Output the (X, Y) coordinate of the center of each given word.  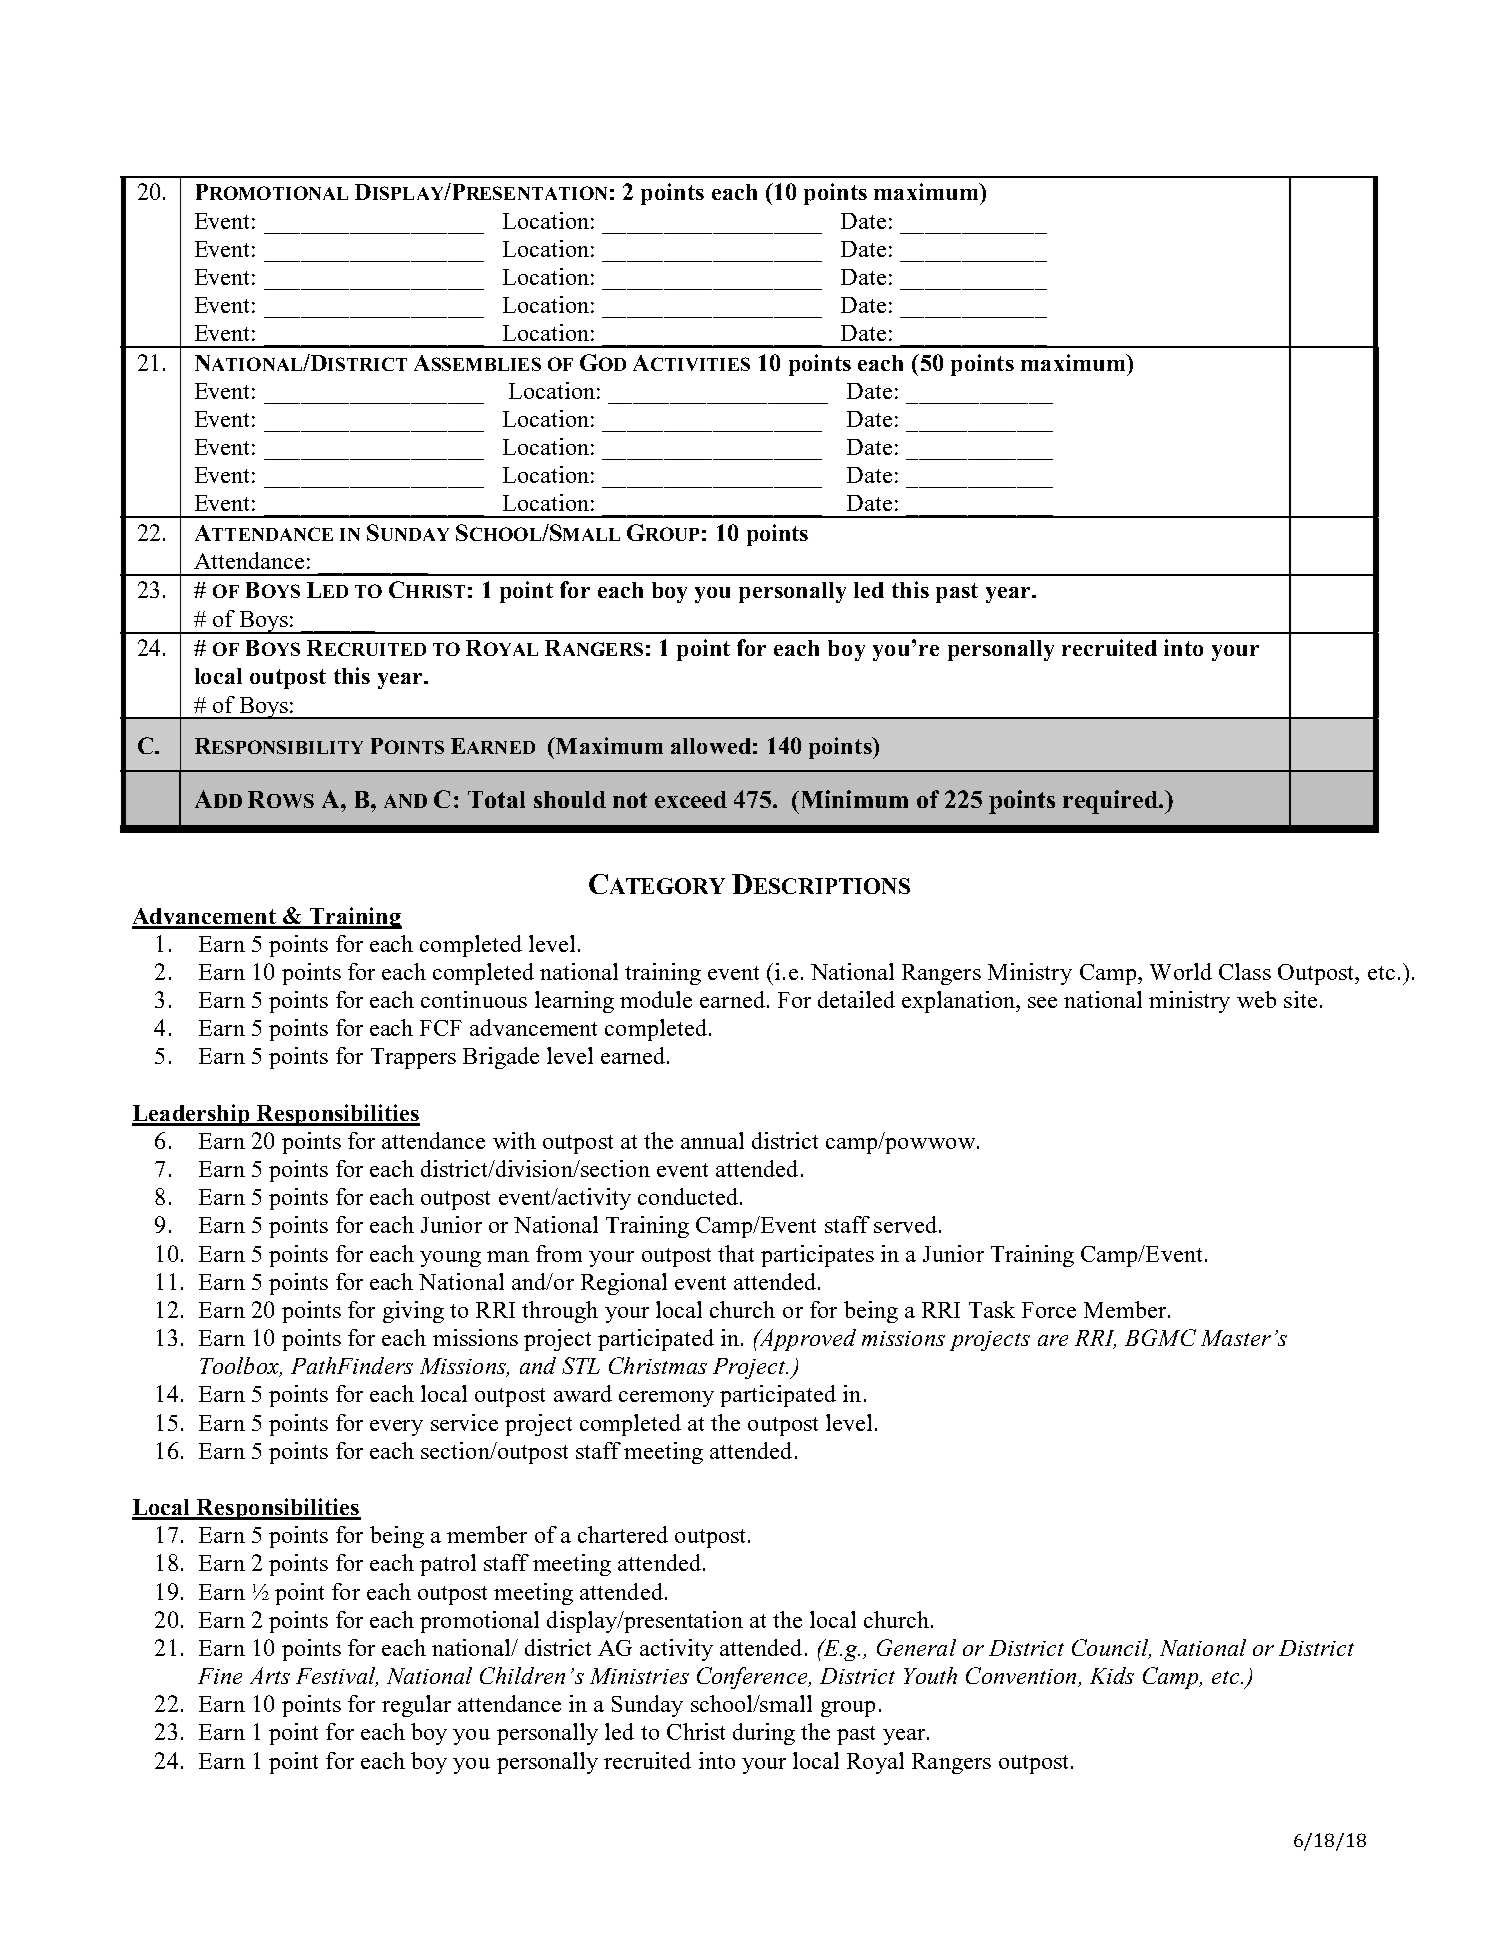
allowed (711, 746)
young (450, 1259)
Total (496, 799)
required (1111, 802)
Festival (337, 1677)
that (736, 1253)
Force (1049, 1310)
